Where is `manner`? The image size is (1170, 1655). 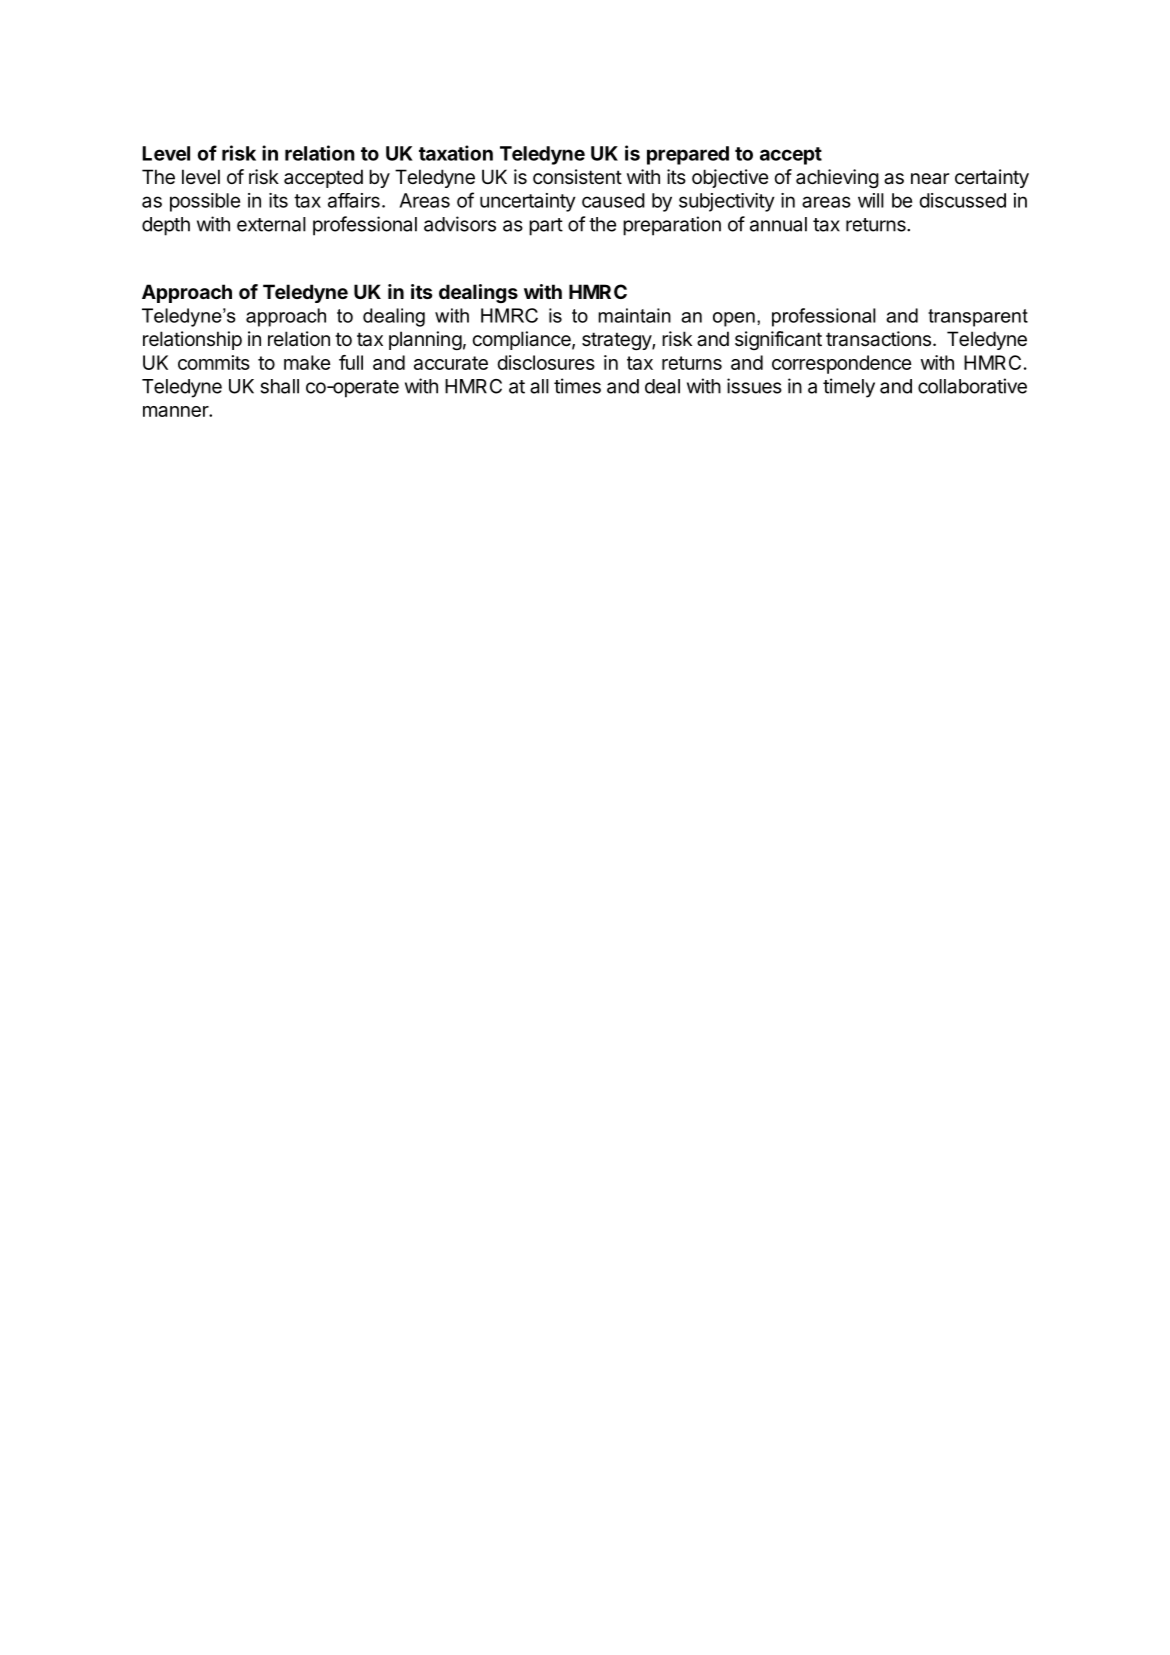 manner is located at coordinates (176, 411).
